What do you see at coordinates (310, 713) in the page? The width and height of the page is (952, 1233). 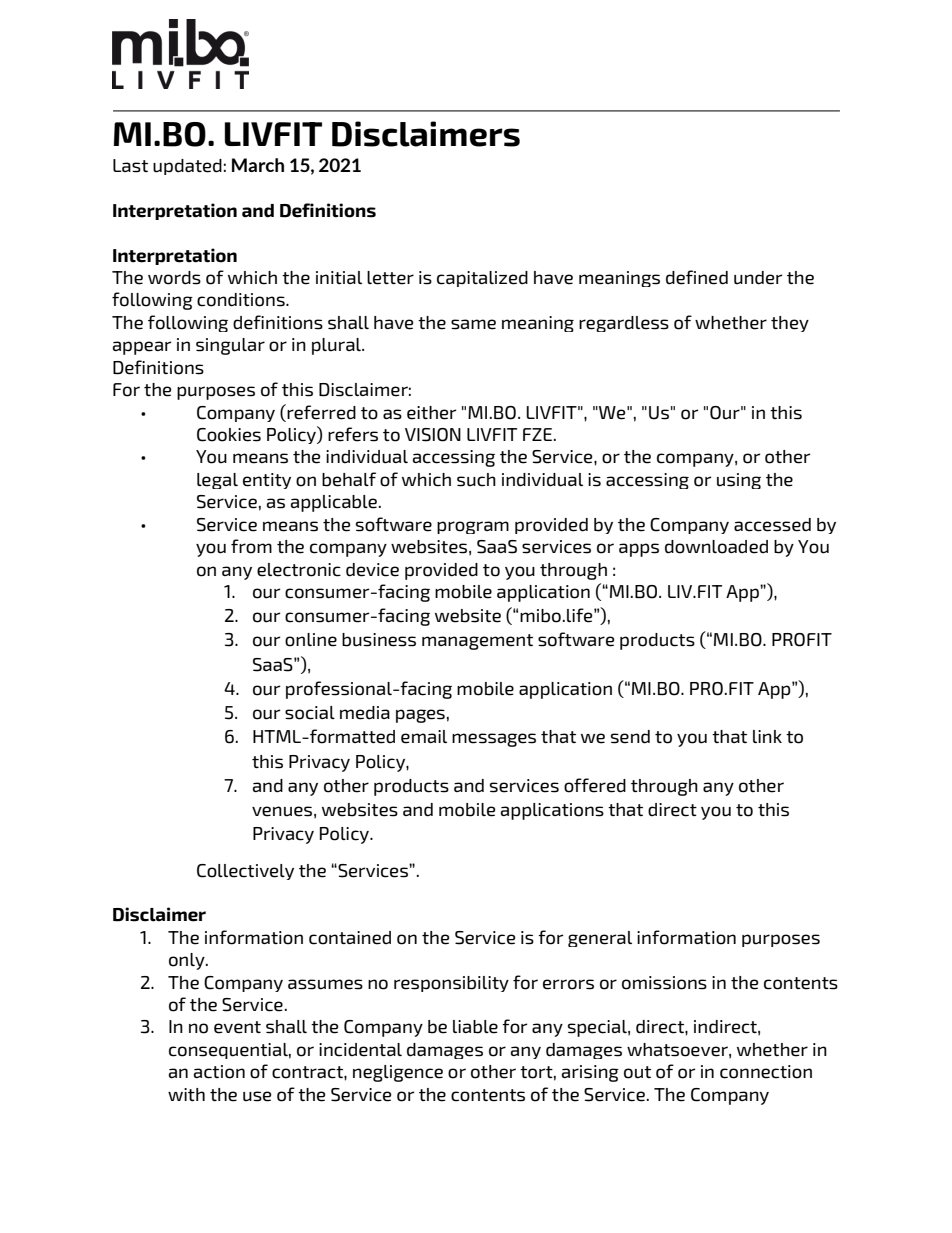 I see `social` at bounding box center [310, 713].
